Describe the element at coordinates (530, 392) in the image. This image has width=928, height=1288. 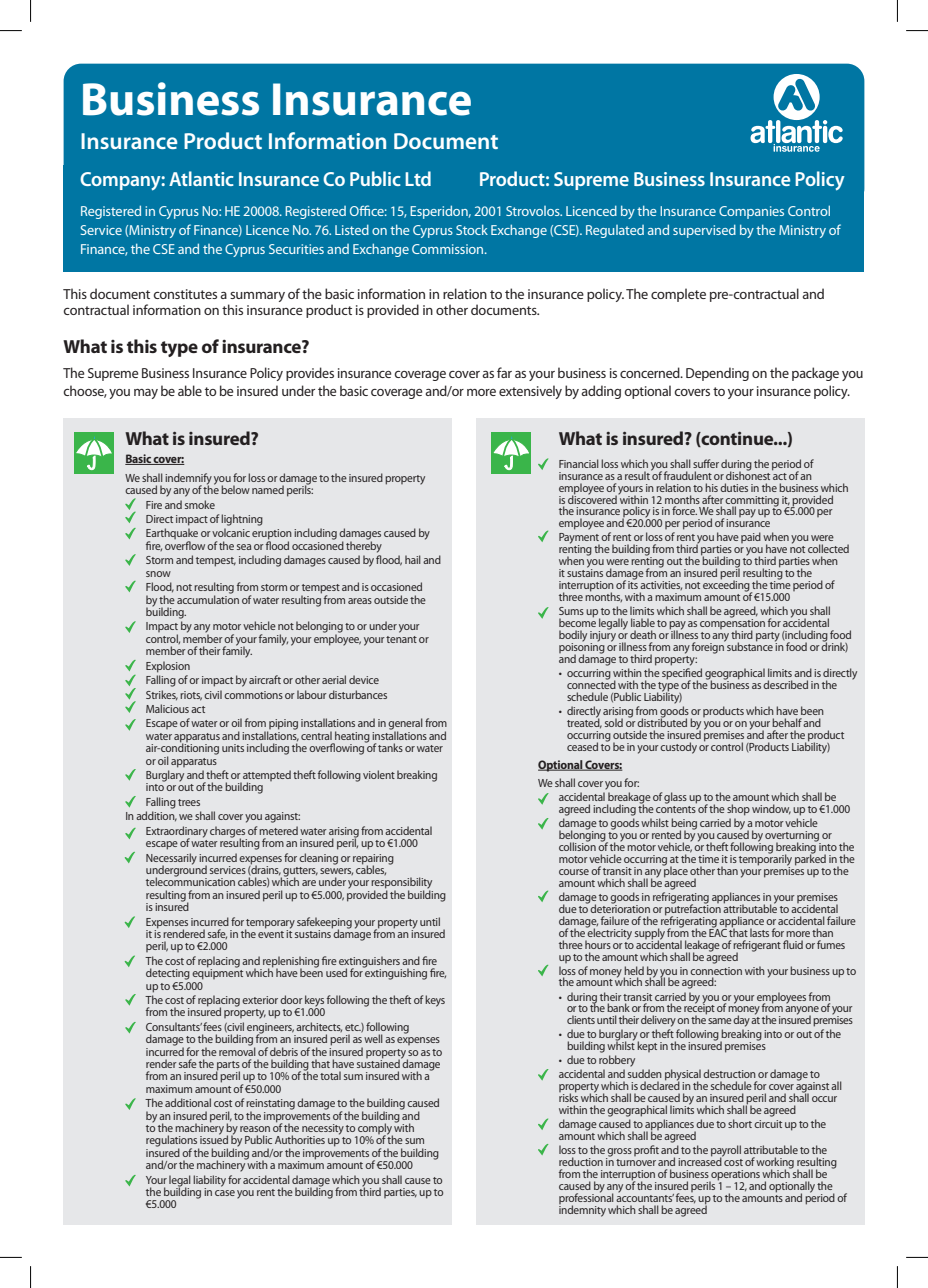
I see `extensively` at that location.
